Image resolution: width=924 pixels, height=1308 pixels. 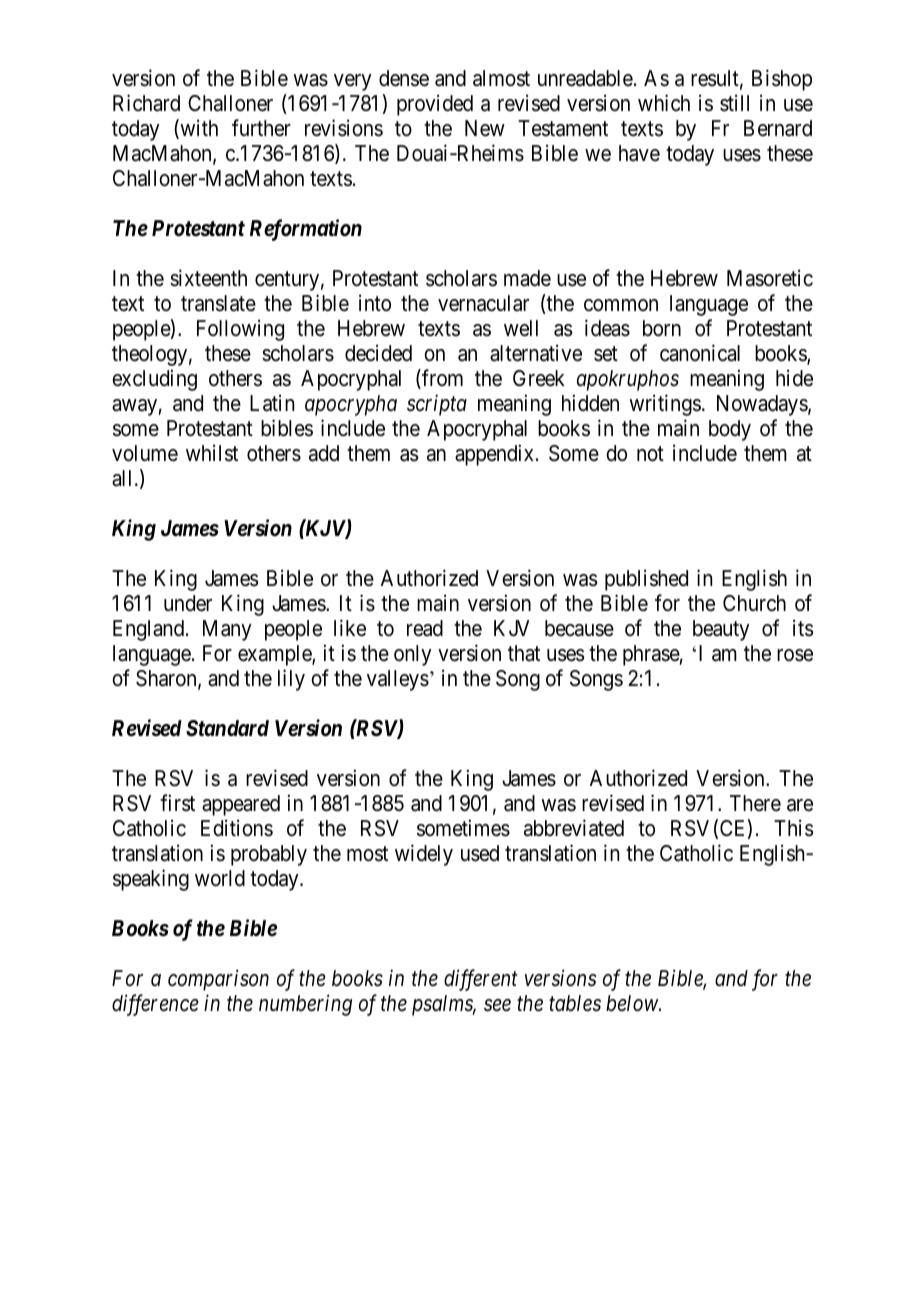 What do you see at coordinates (188, 603) in the document?
I see `under` at bounding box center [188, 603].
